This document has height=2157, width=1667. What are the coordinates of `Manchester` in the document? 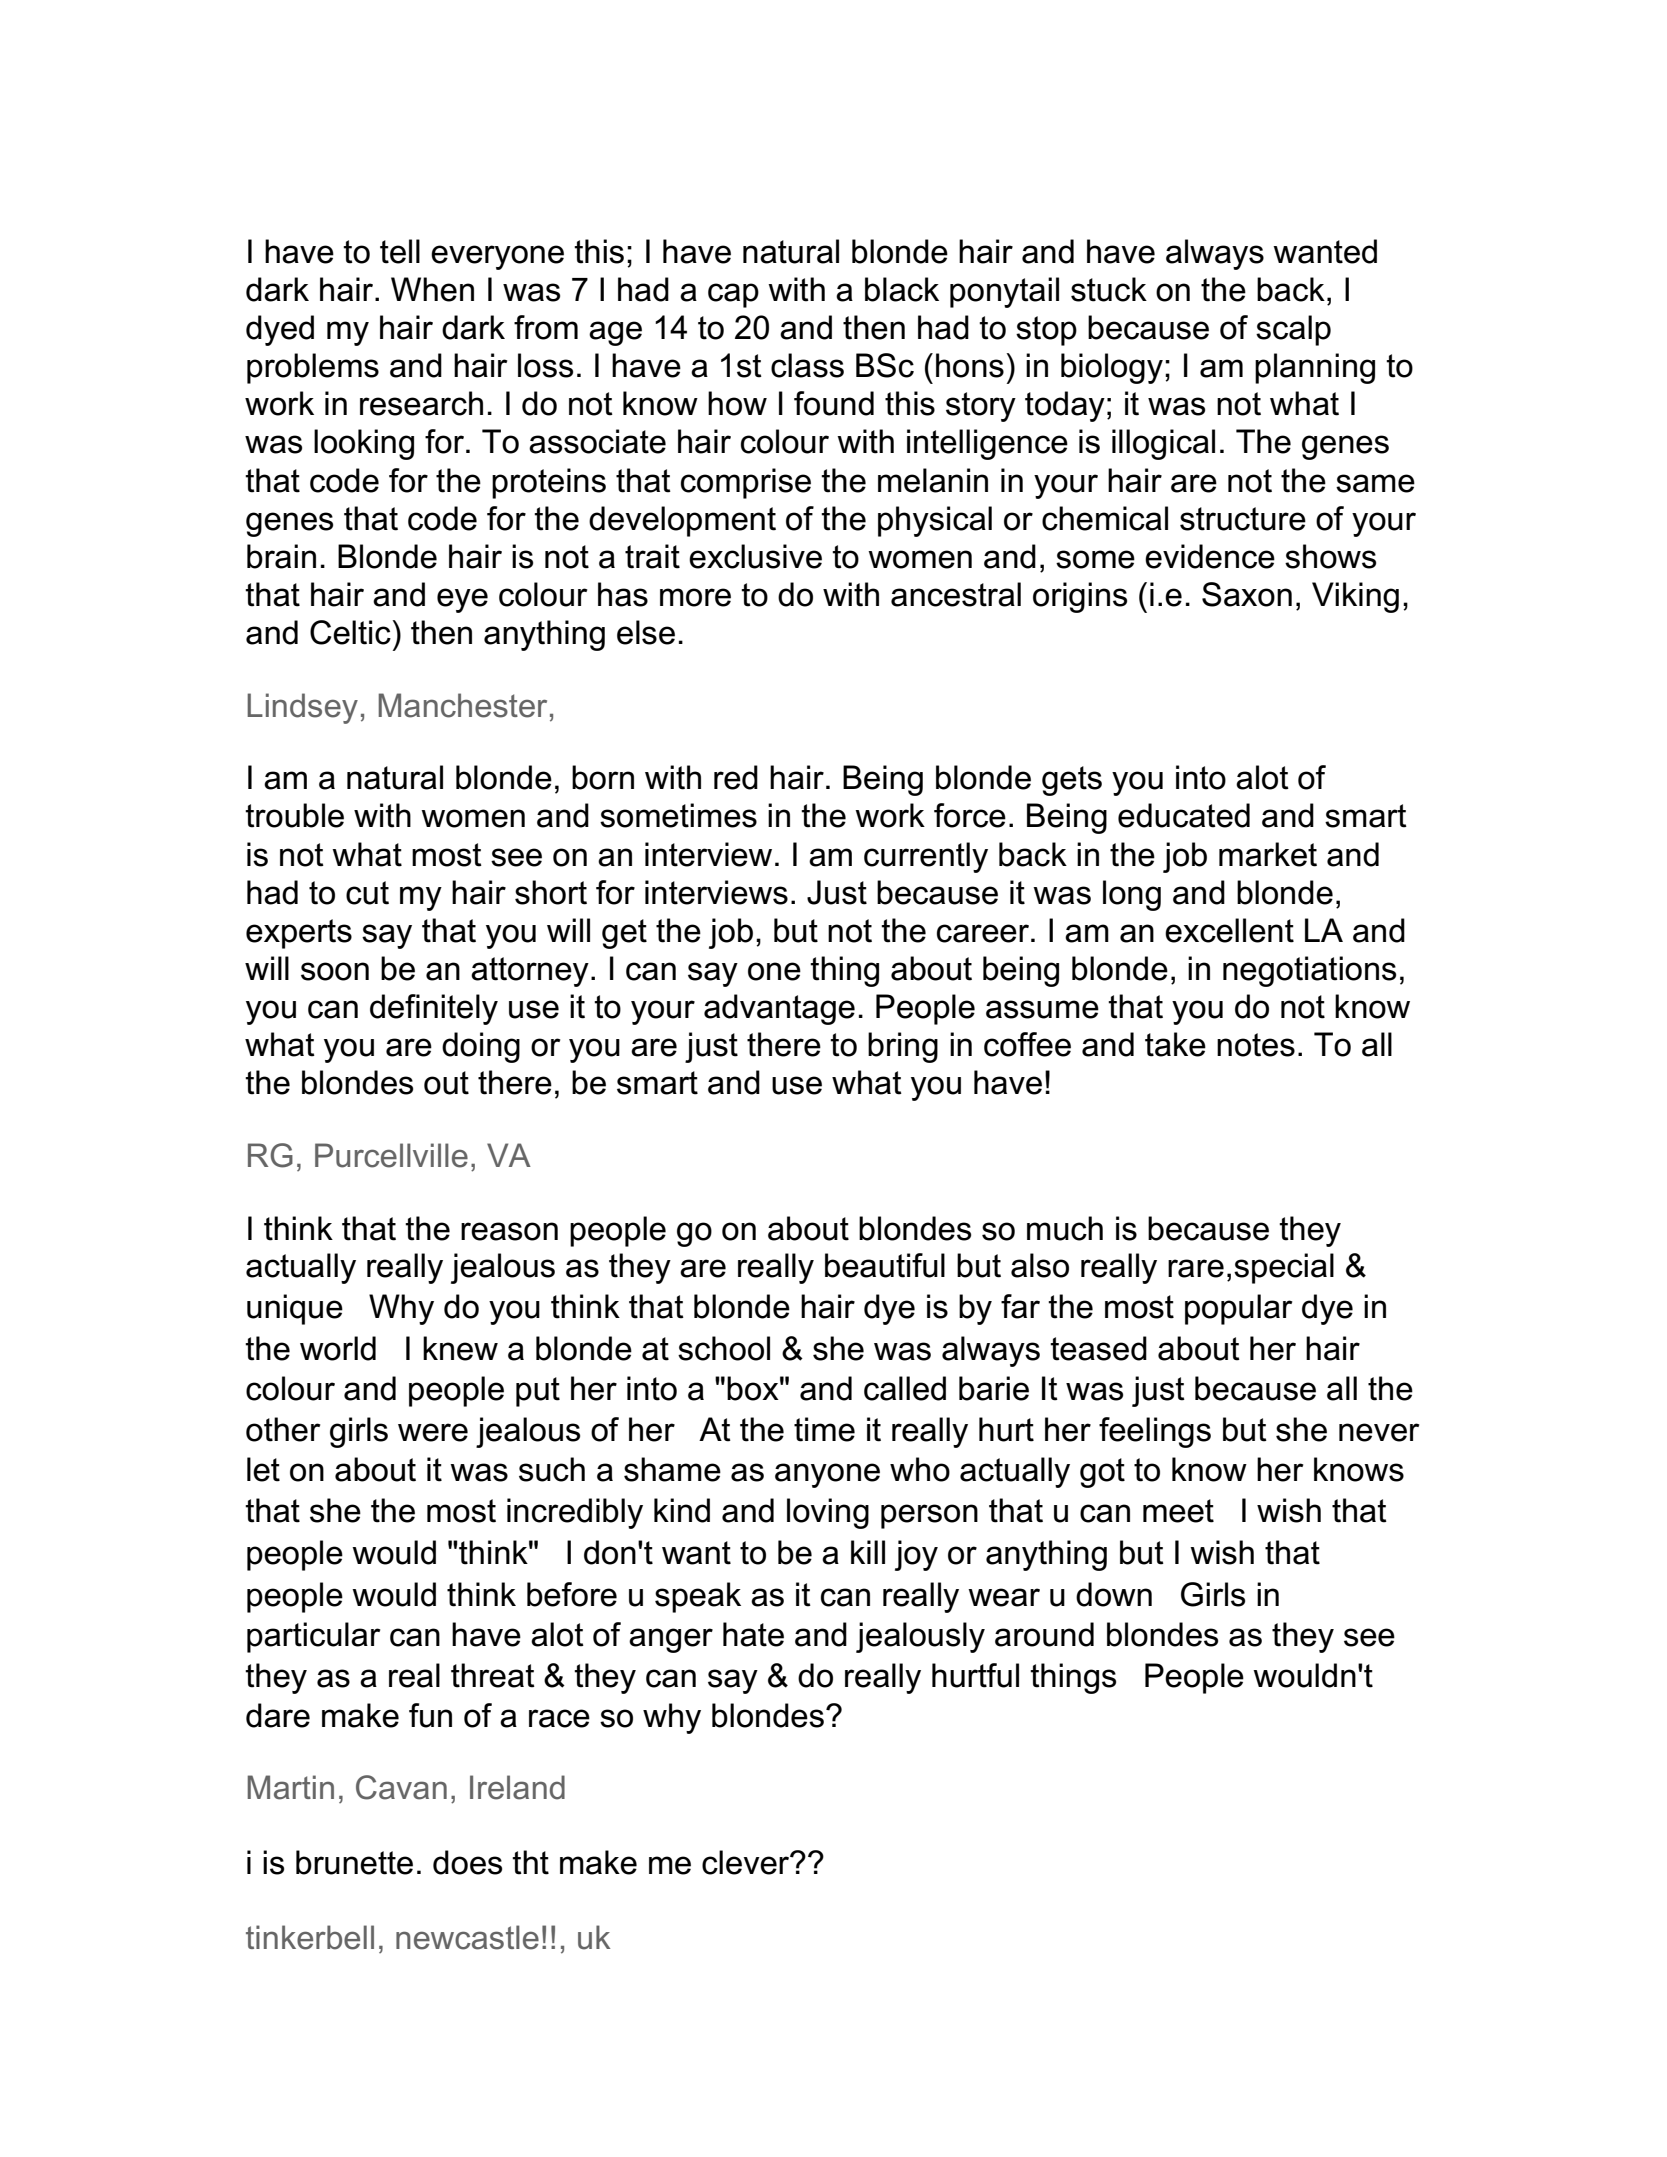 It's located at (462, 705).
